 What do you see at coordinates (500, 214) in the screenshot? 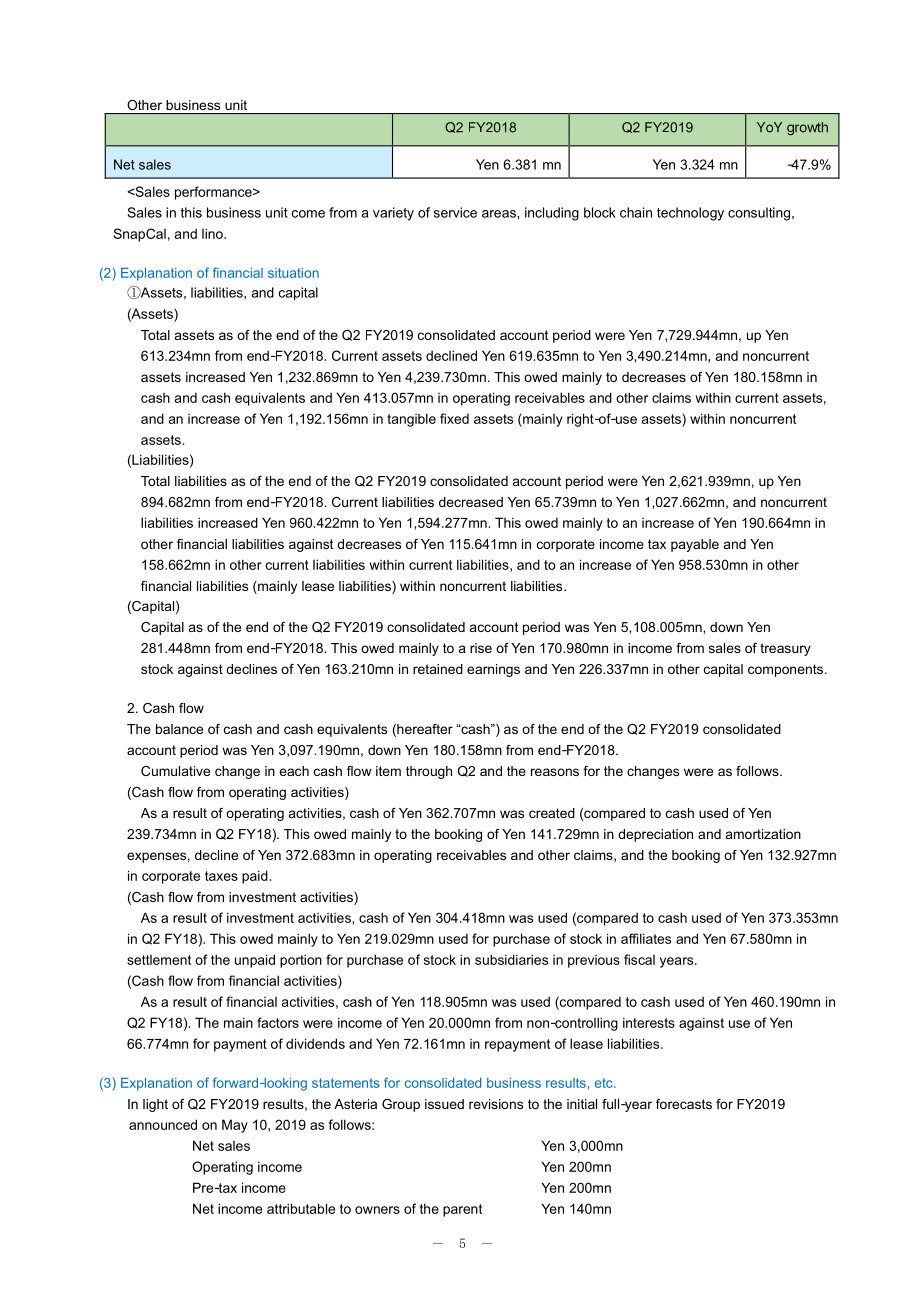
I see `areas` at bounding box center [500, 214].
